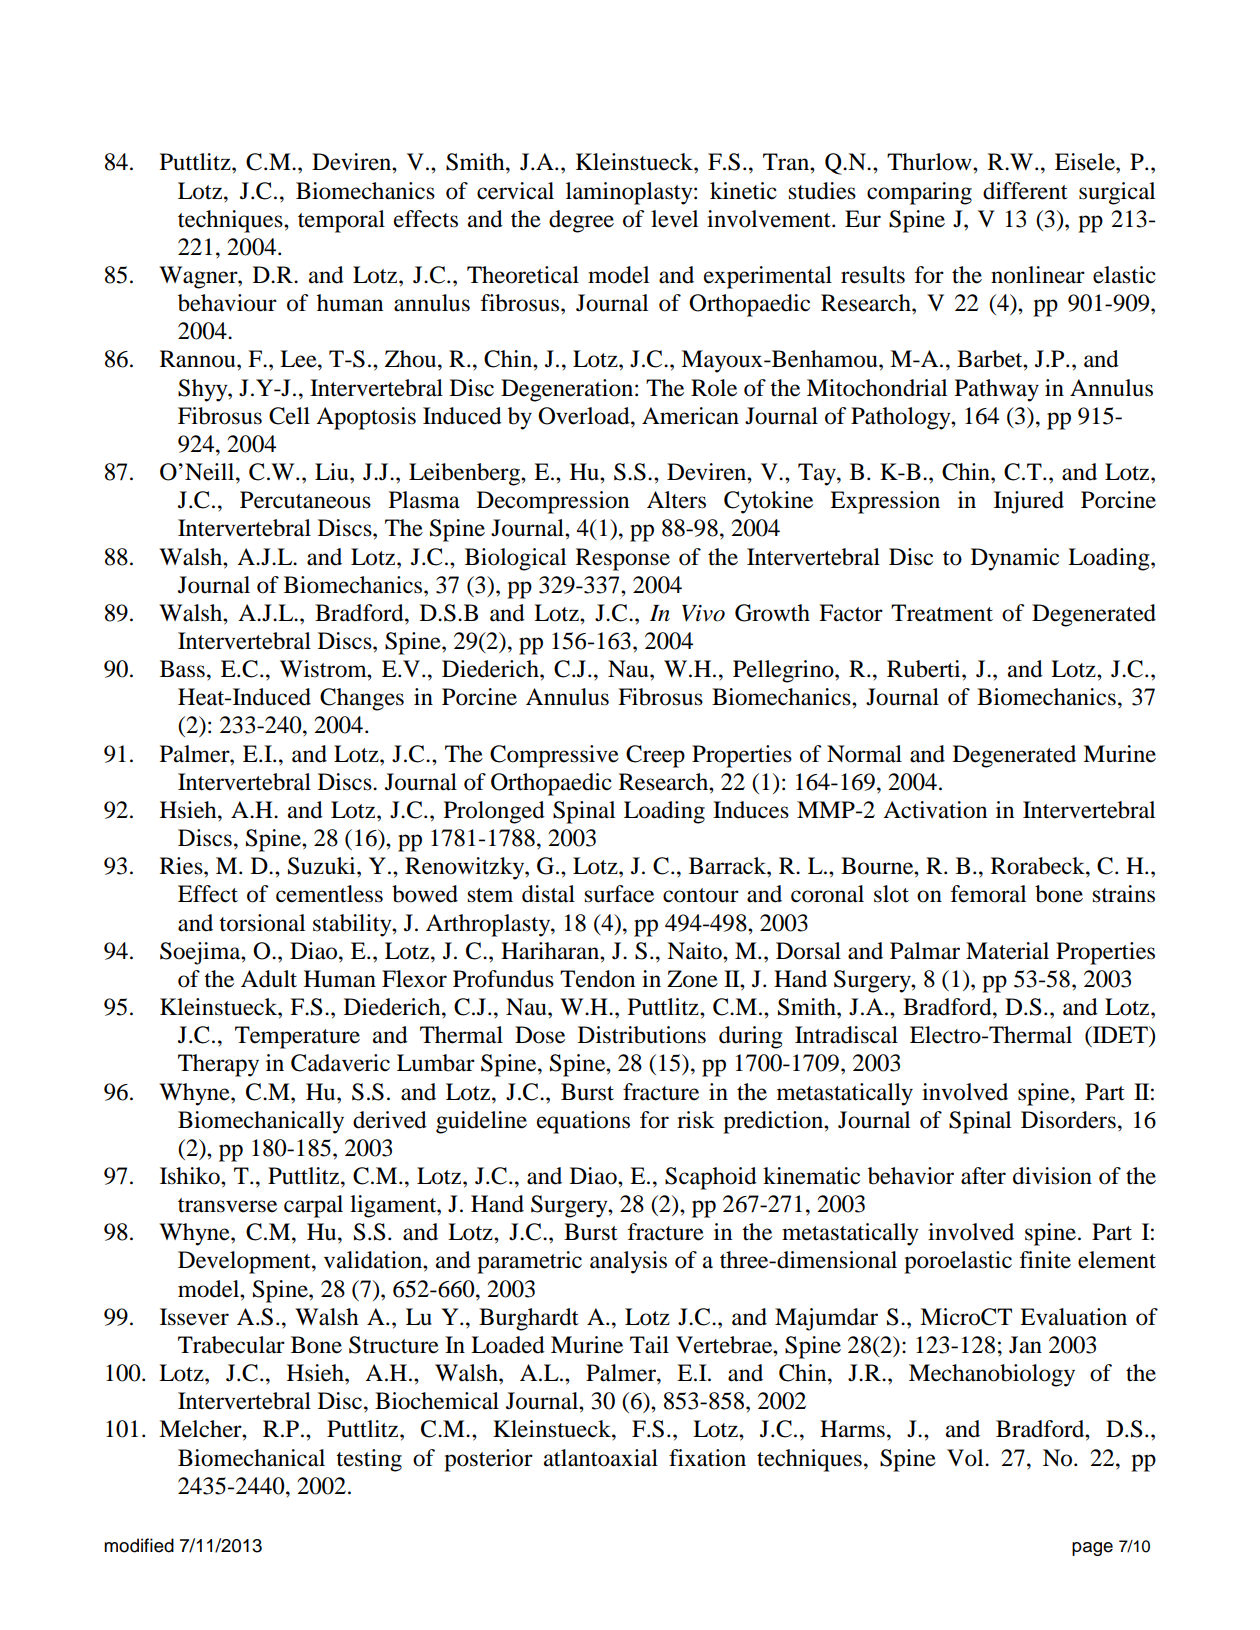  Describe the element at coordinates (341, 221) in the screenshot. I see `temporal` at that location.
